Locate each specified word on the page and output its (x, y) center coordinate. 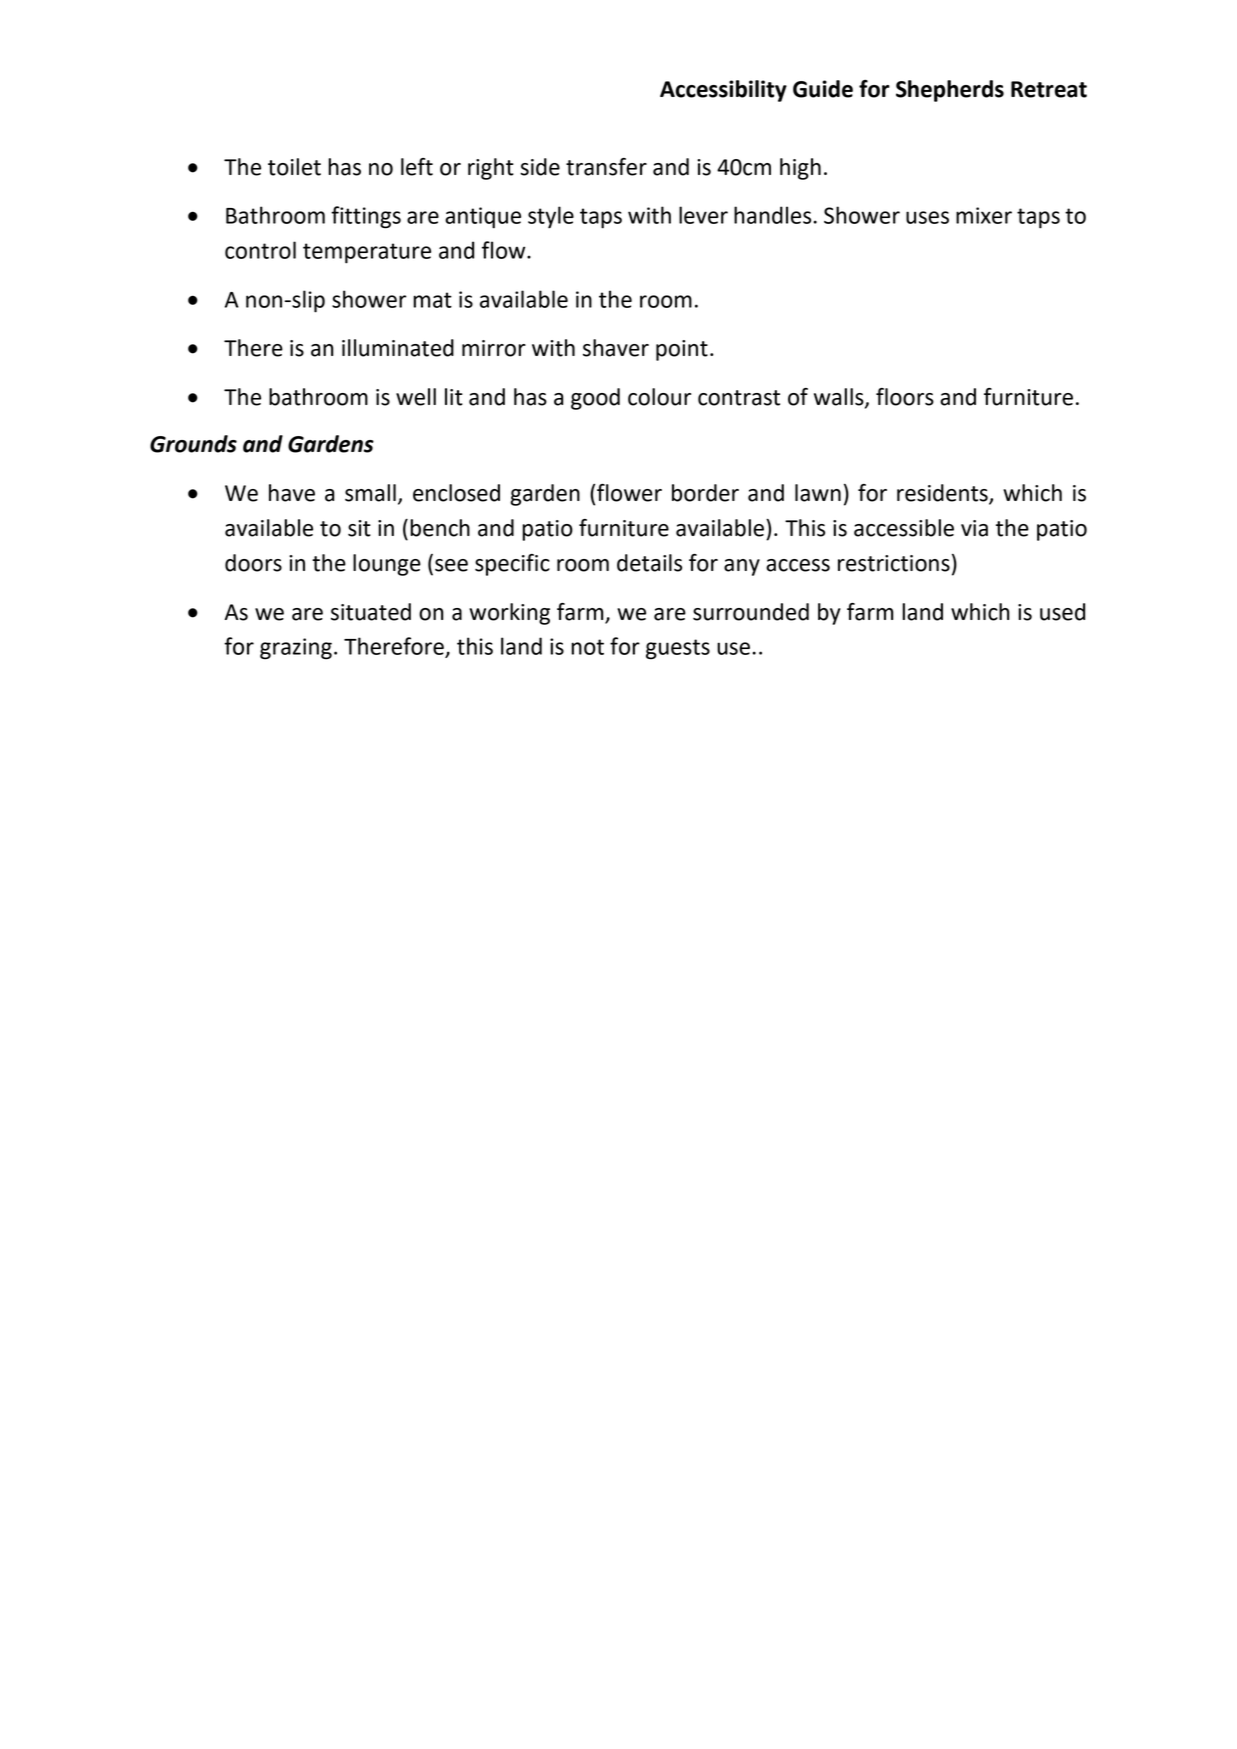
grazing (296, 649)
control (260, 250)
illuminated (398, 348)
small (370, 493)
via (974, 528)
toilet (294, 167)
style (551, 217)
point (682, 350)
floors (905, 397)
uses (927, 217)
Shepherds (950, 91)
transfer (606, 167)
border (705, 493)
